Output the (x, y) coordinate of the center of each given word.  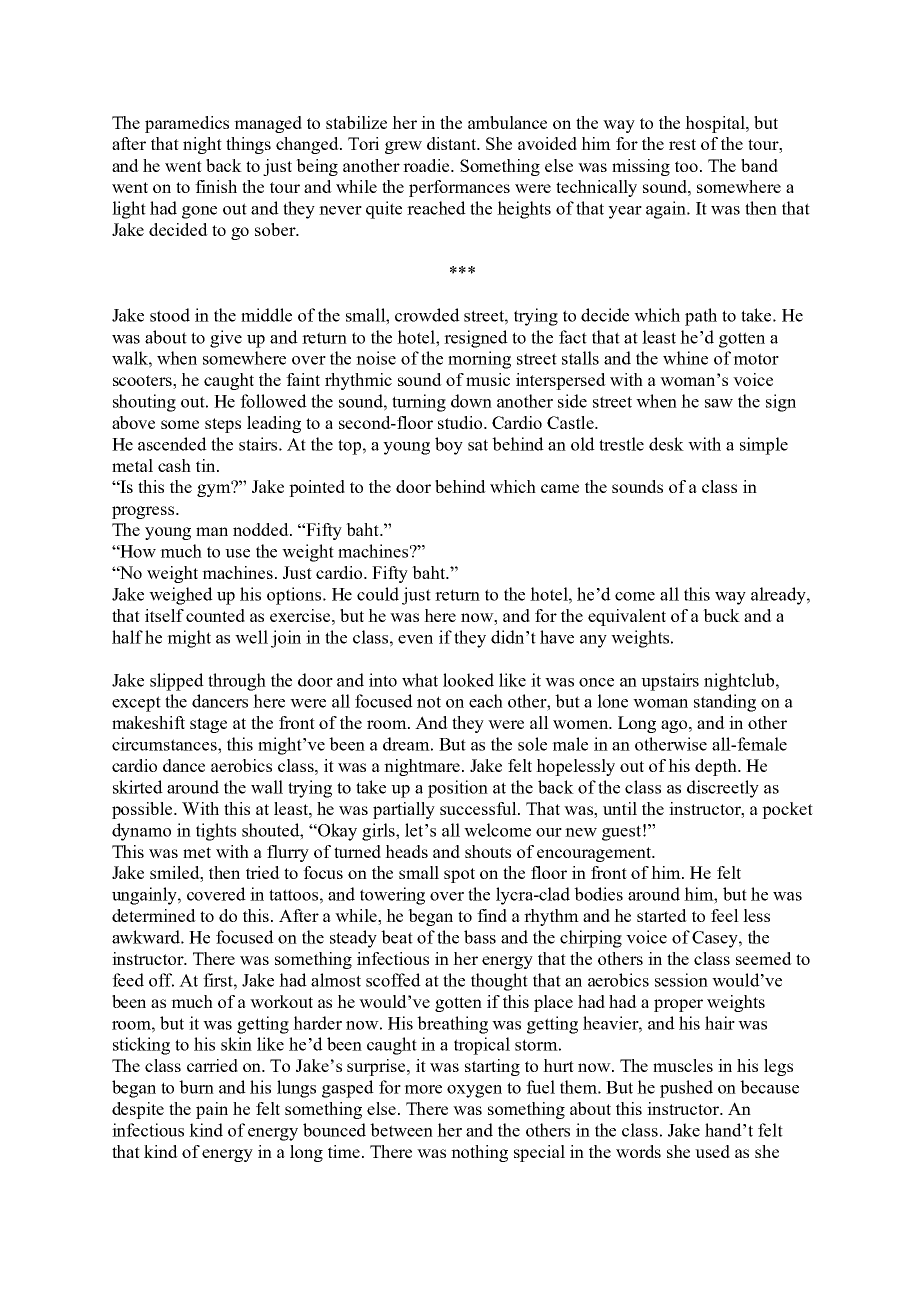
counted (215, 615)
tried (263, 872)
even (415, 639)
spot (459, 875)
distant (453, 143)
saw (719, 403)
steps (223, 425)
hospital (716, 124)
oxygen (474, 1091)
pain (212, 1110)
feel (725, 915)
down (471, 401)
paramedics (187, 124)
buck (721, 615)
